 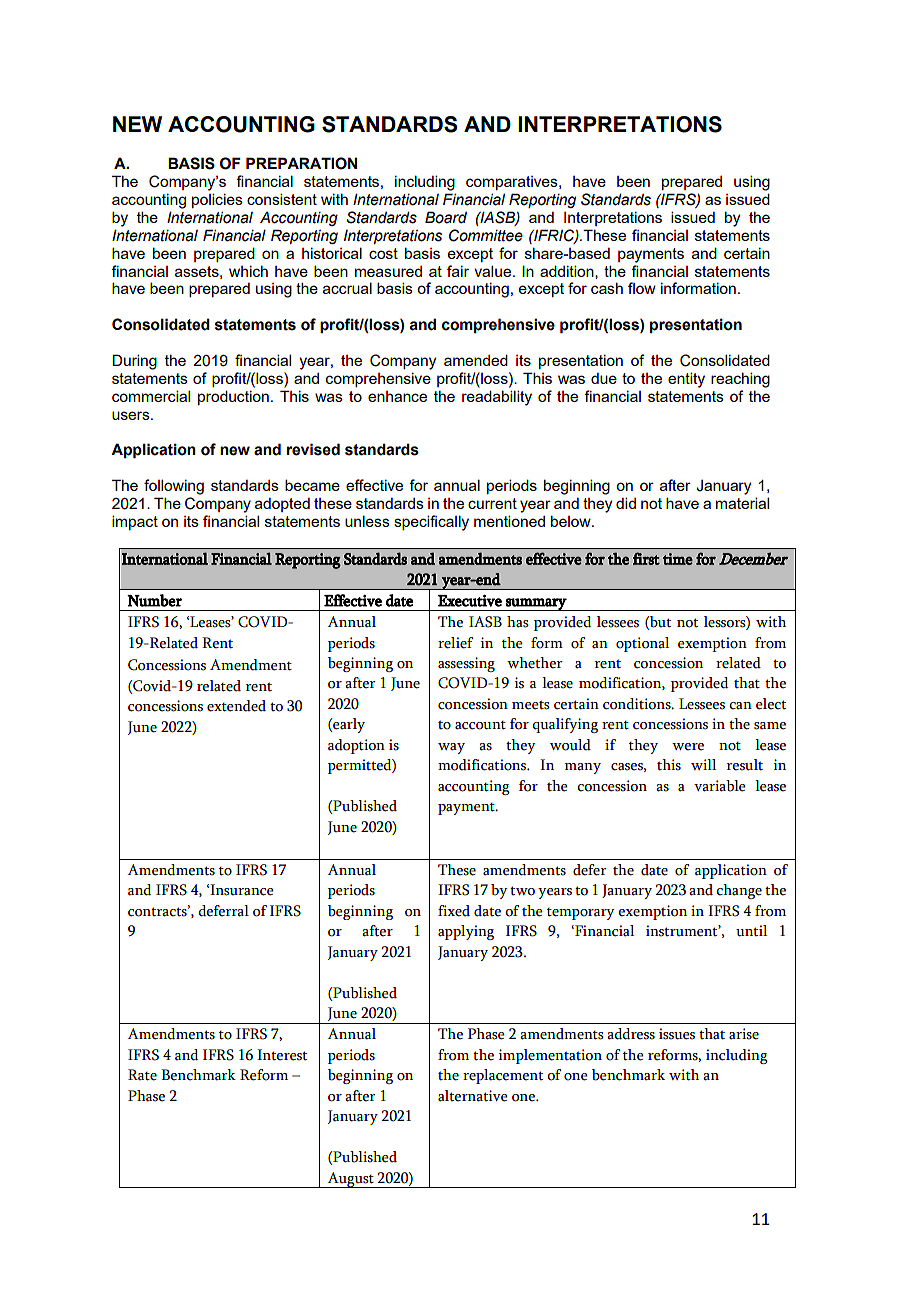 I want to click on policies, so click(x=217, y=200).
